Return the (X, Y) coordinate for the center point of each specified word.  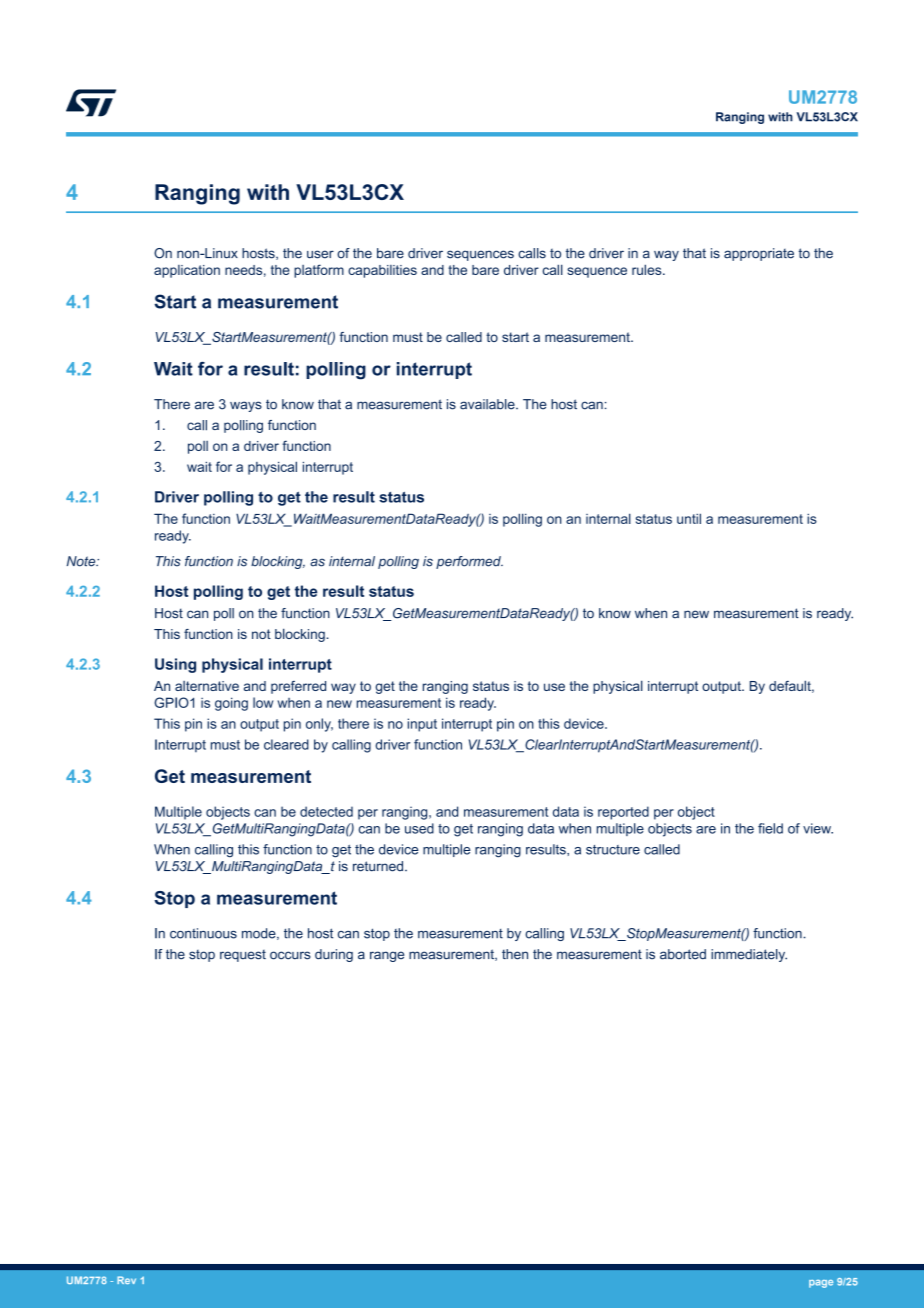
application (187, 271)
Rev (126, 1280)
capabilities (382, 271)
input (422, 725)
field (770, 828)
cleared (286, 744)
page (821, 1284)
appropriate (759, 254)
